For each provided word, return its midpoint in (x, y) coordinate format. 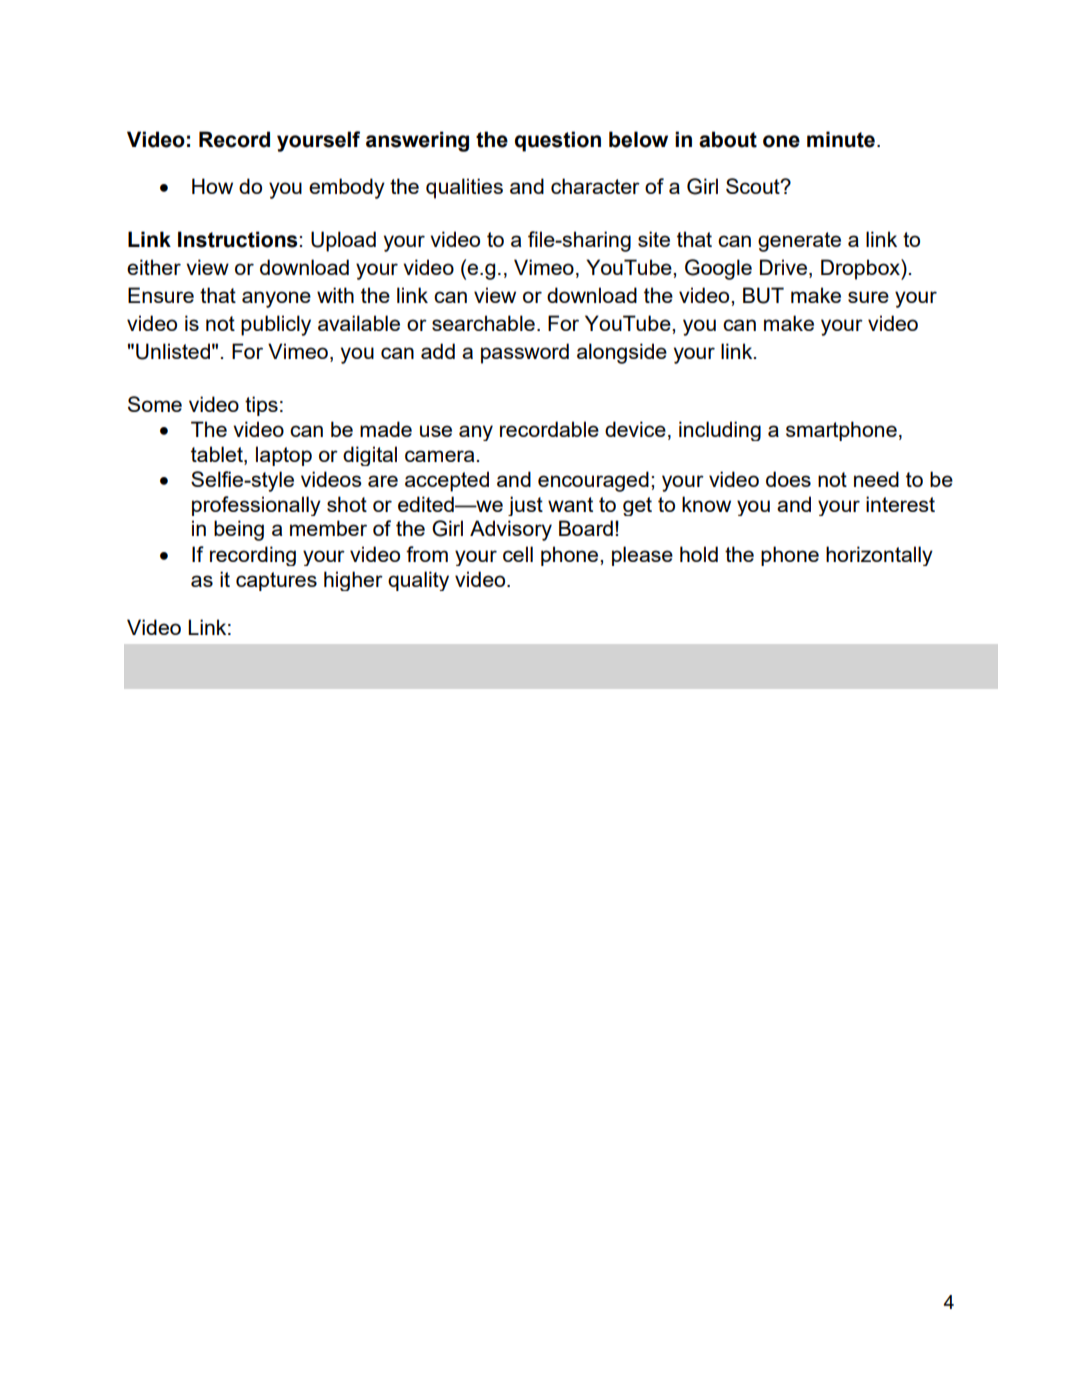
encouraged (593, 481)
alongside (622, 353)
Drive (783, 267)
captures (276, 581)
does (788, 479)
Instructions (239, 239)
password (525, 353)
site (654, 239)
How (212, 186)
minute (841, 139)
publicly (276, 325)
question (558, 141)
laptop (284, 456)
